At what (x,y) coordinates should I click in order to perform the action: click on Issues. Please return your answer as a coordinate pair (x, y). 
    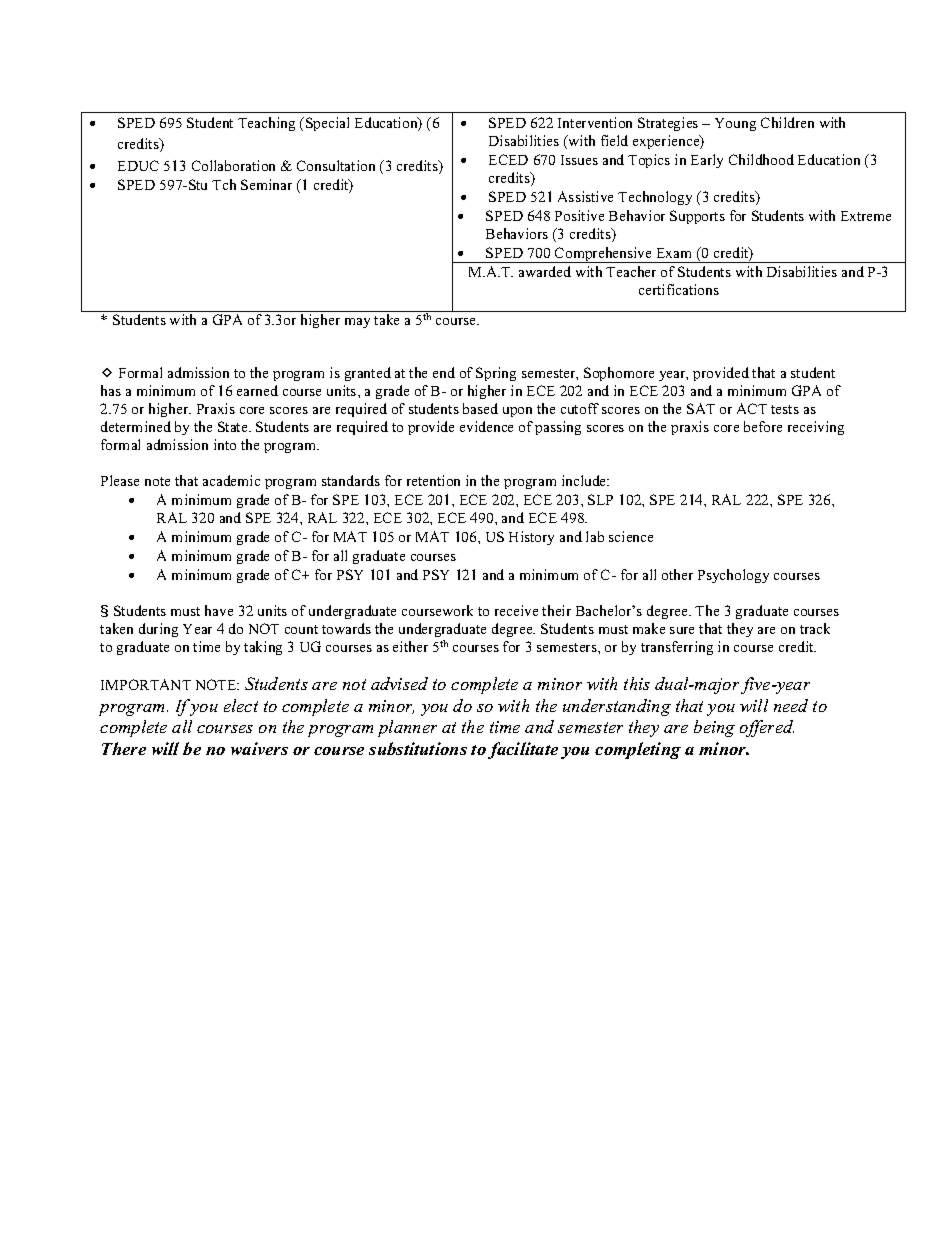
    Looking at the image, I should click on (579, 160).
